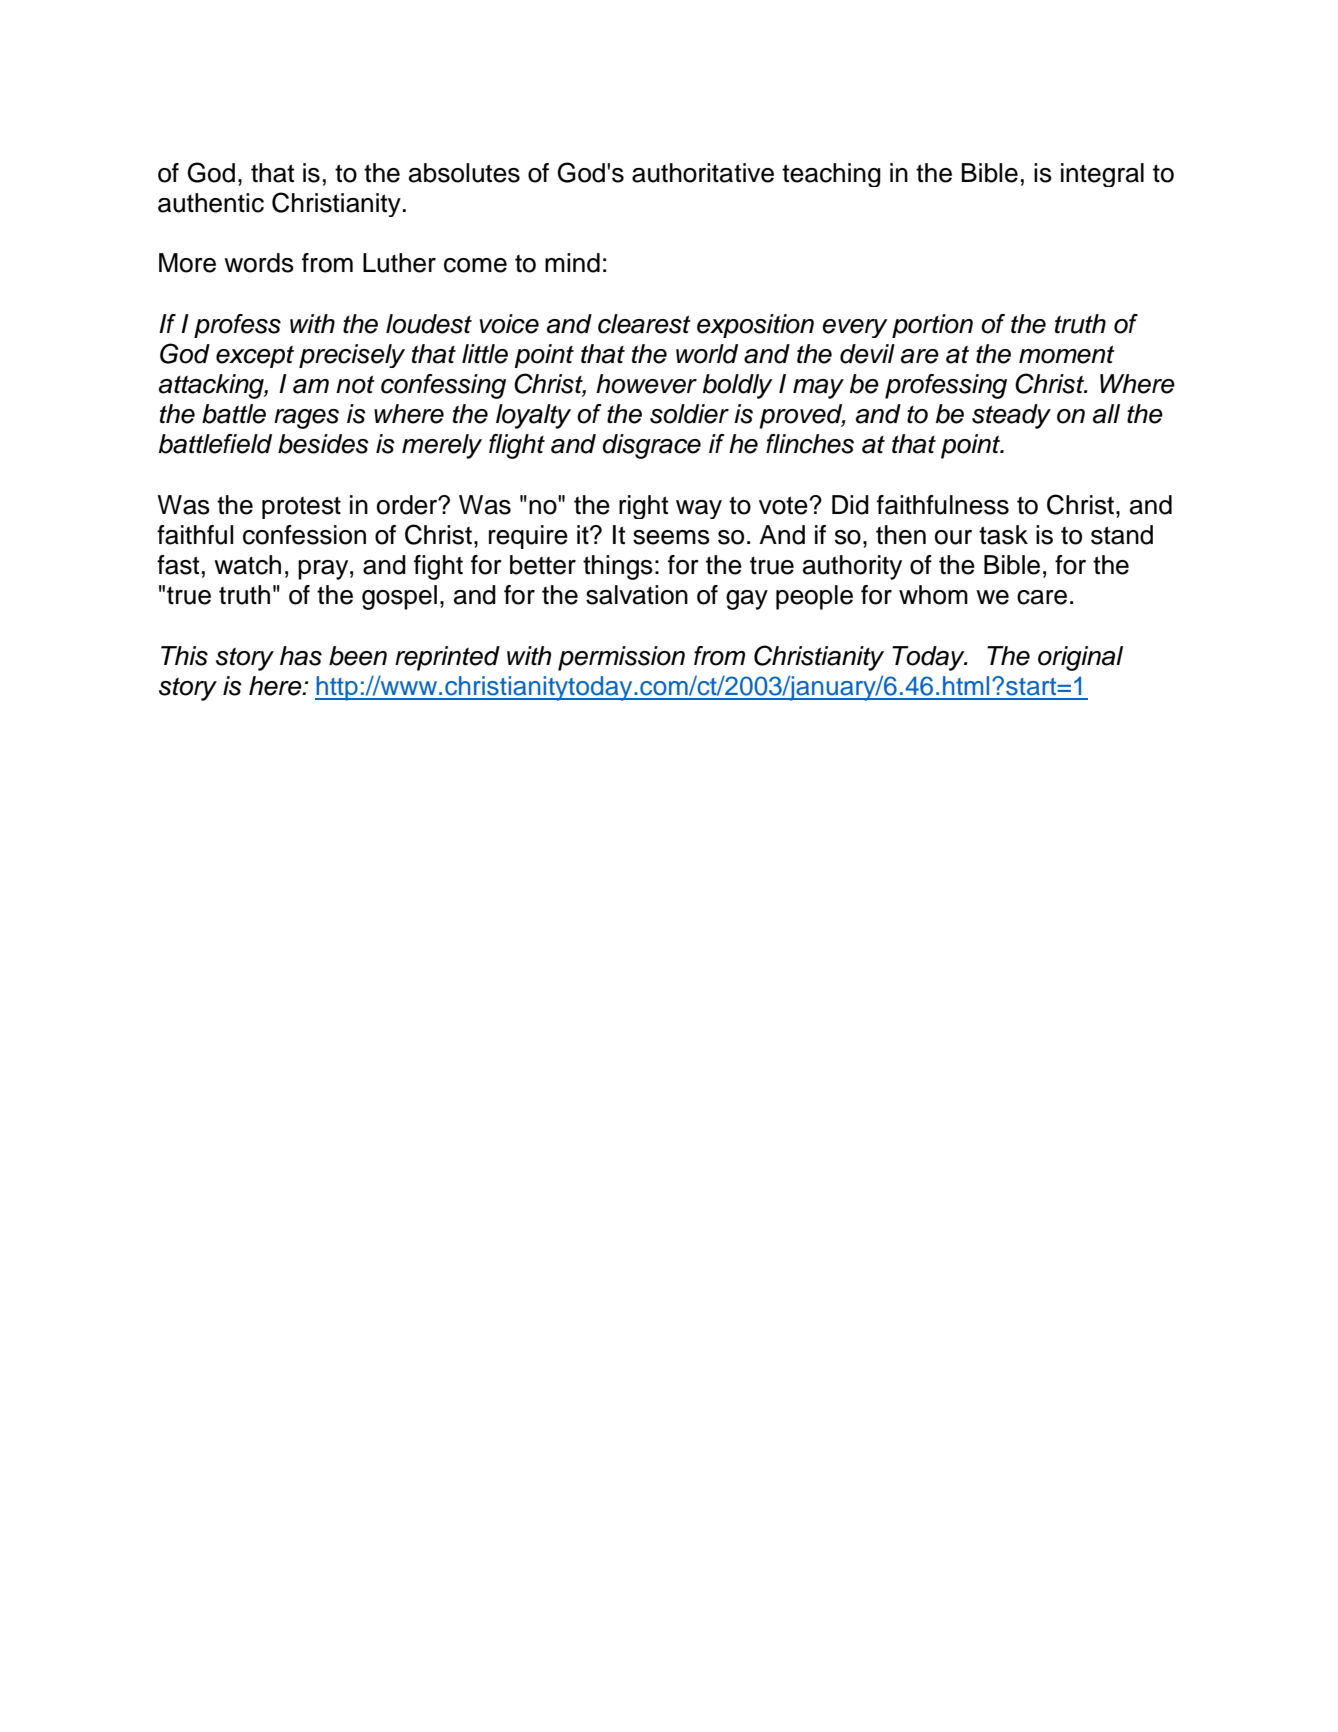 The height and width of the screenshot is (1732, 1338). I want to click on rages, so click(306, 419).
